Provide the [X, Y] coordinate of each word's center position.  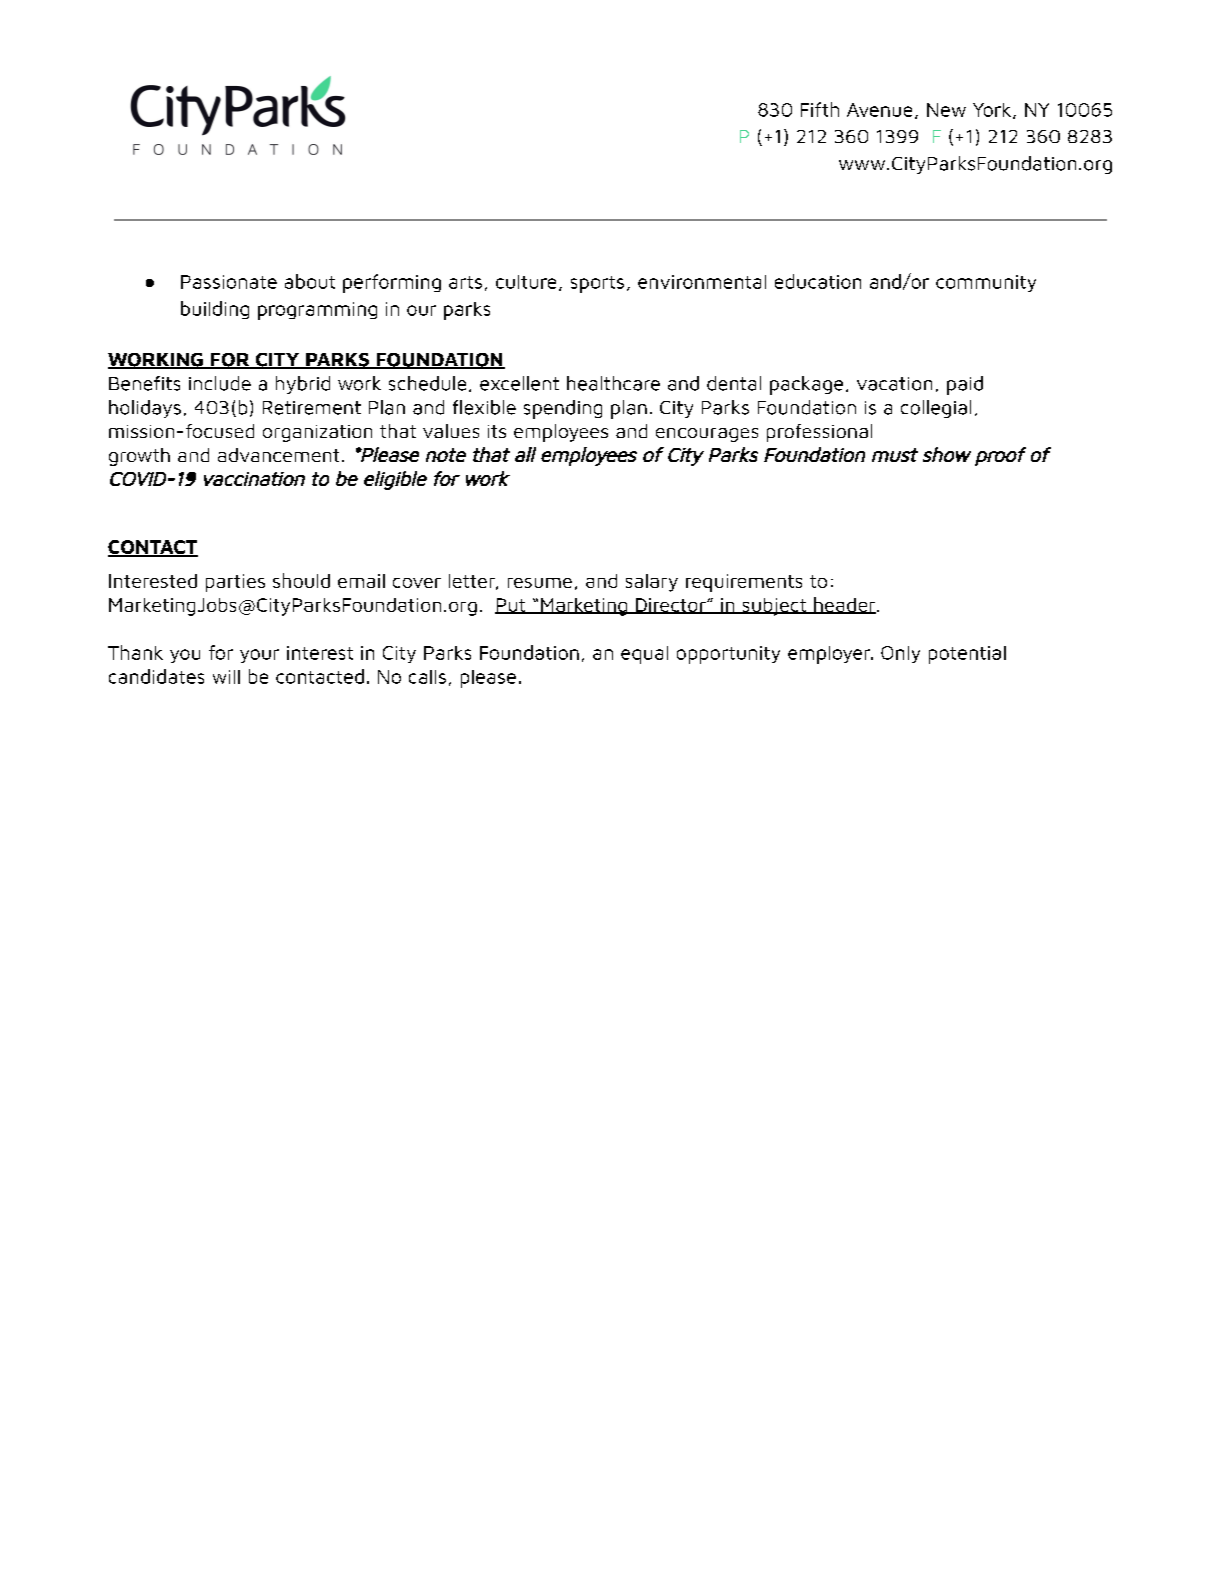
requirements [744, 583]
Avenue [879, 110]
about [310, 281]
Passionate [229, 282]
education [818, 281]
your [259, 656]
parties [235, 583]
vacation [894, 384]
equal [644, 655]
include [220, 383]
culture [526, 282]
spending [563, 409]
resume [540, 583]
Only [900, 654]
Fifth [820, 109]
